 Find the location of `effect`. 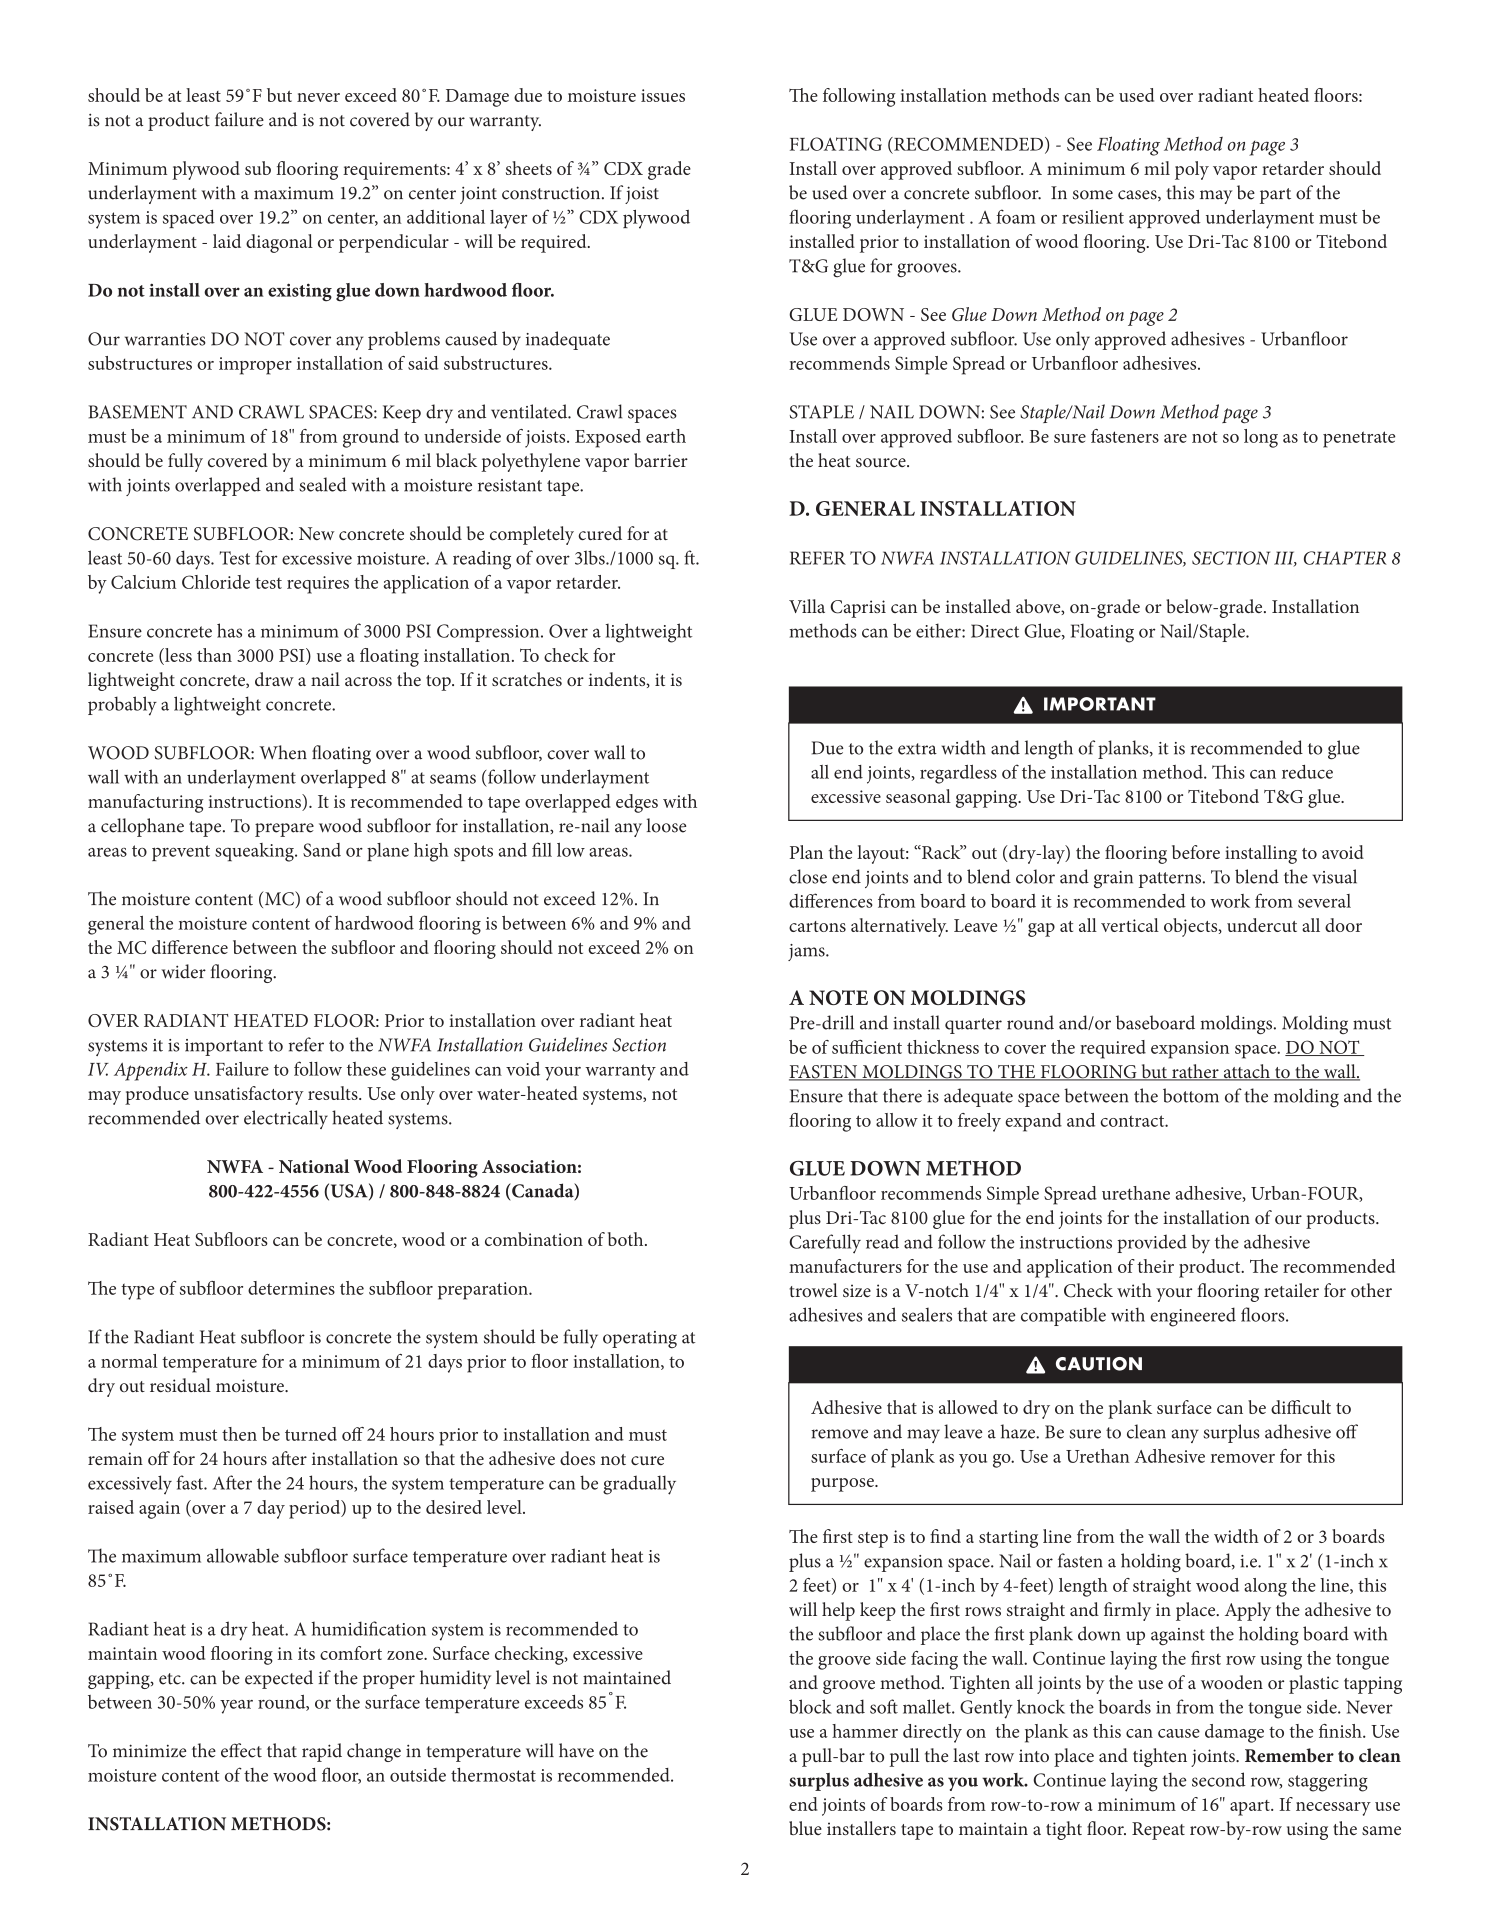

effect is located at coordinates (241, 1750).
